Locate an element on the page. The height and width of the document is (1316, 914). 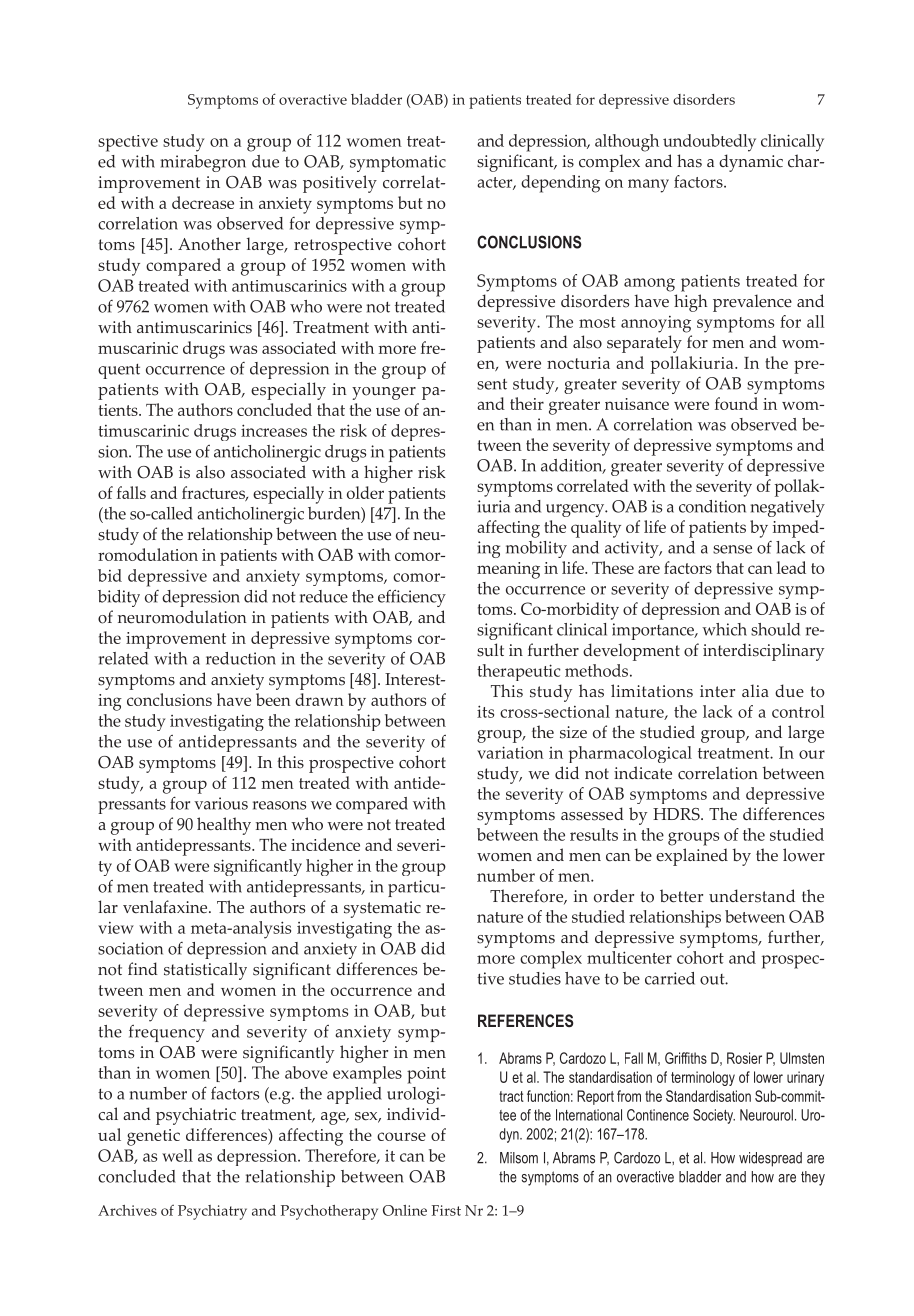
explained is located at coordinates (692, 857).
